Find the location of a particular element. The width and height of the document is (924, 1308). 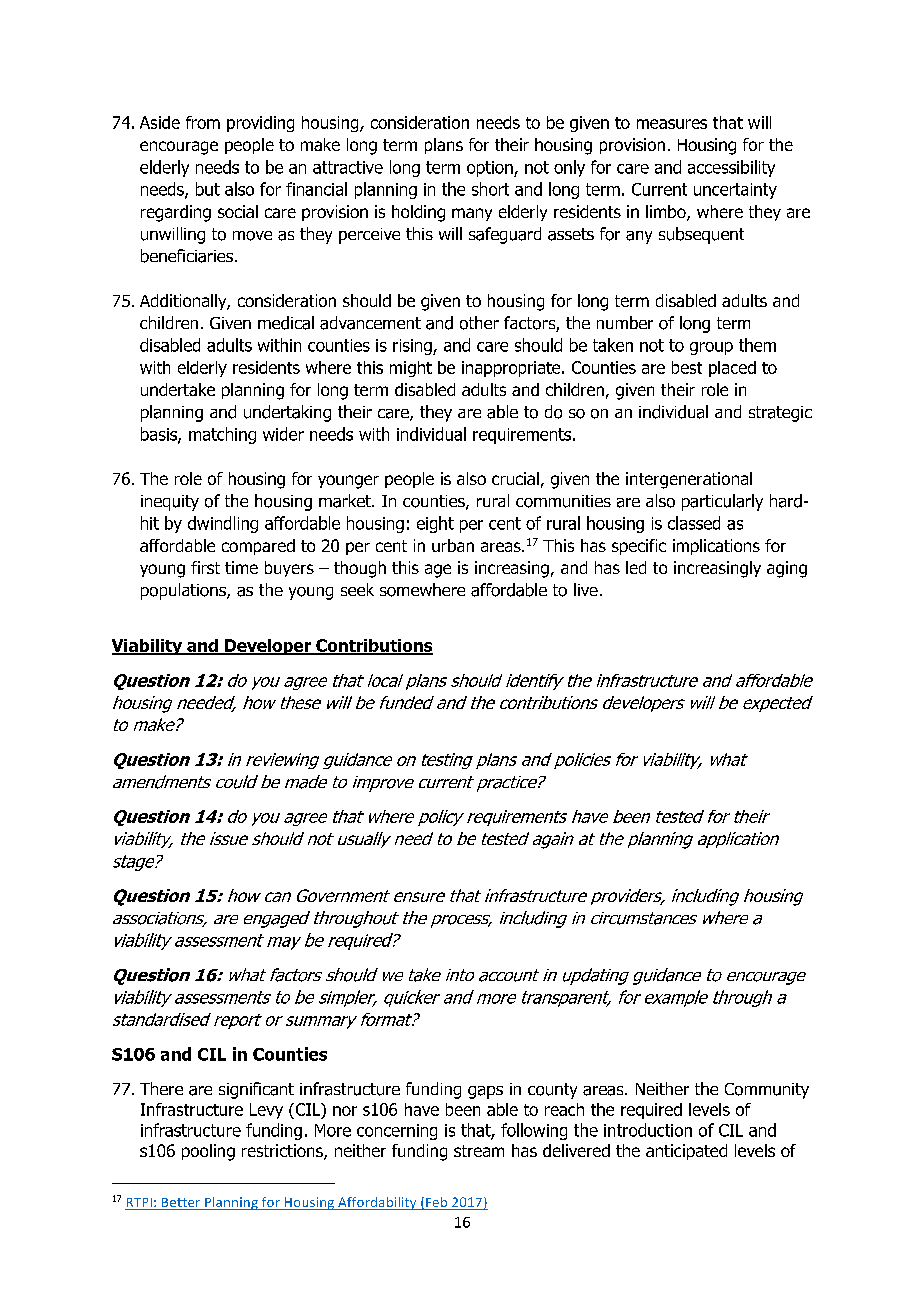

providing is located at coordinates (260, 124).
